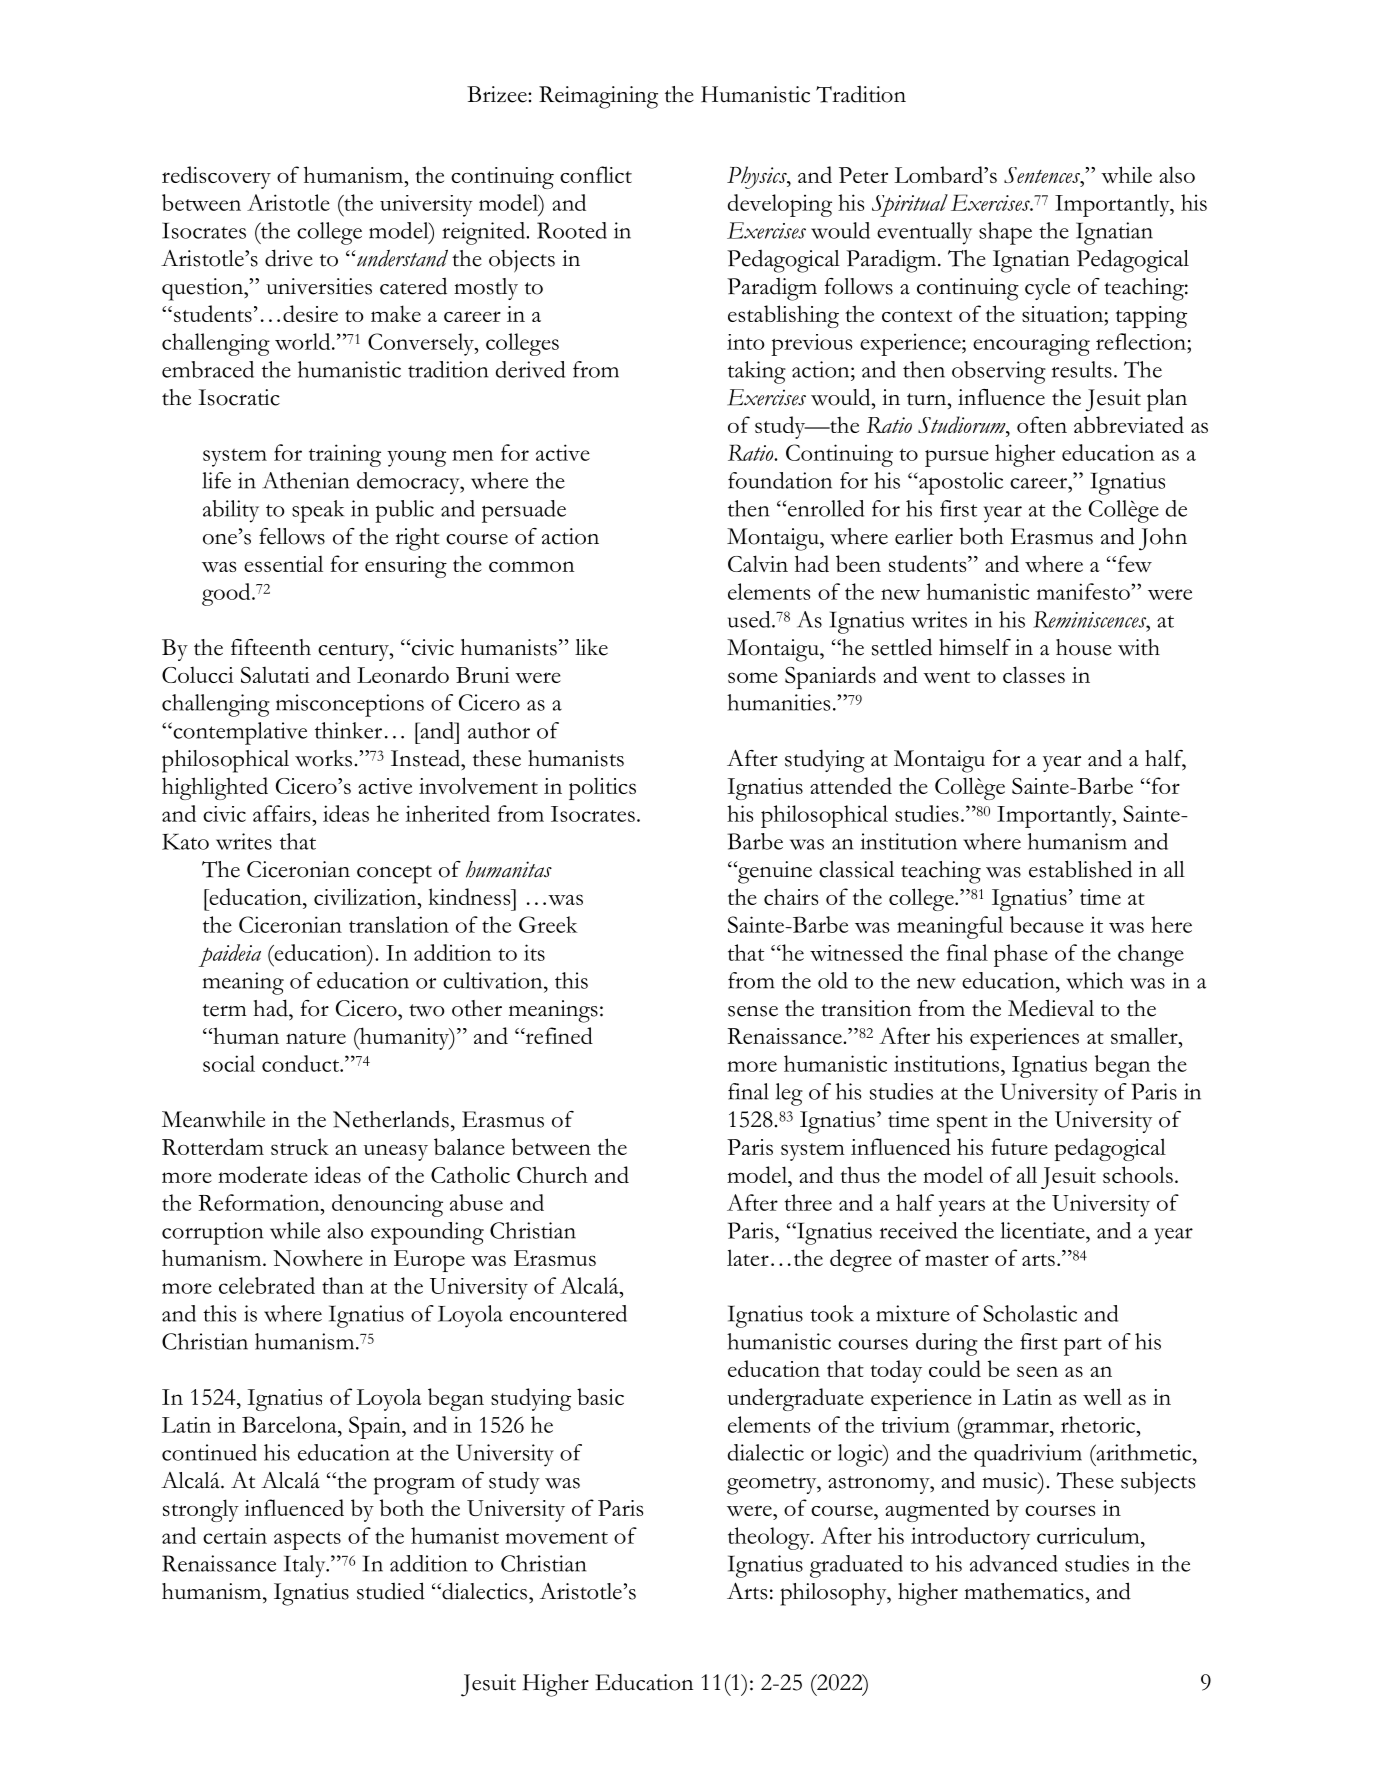  I want to click on affairs, so click(281, 813).
